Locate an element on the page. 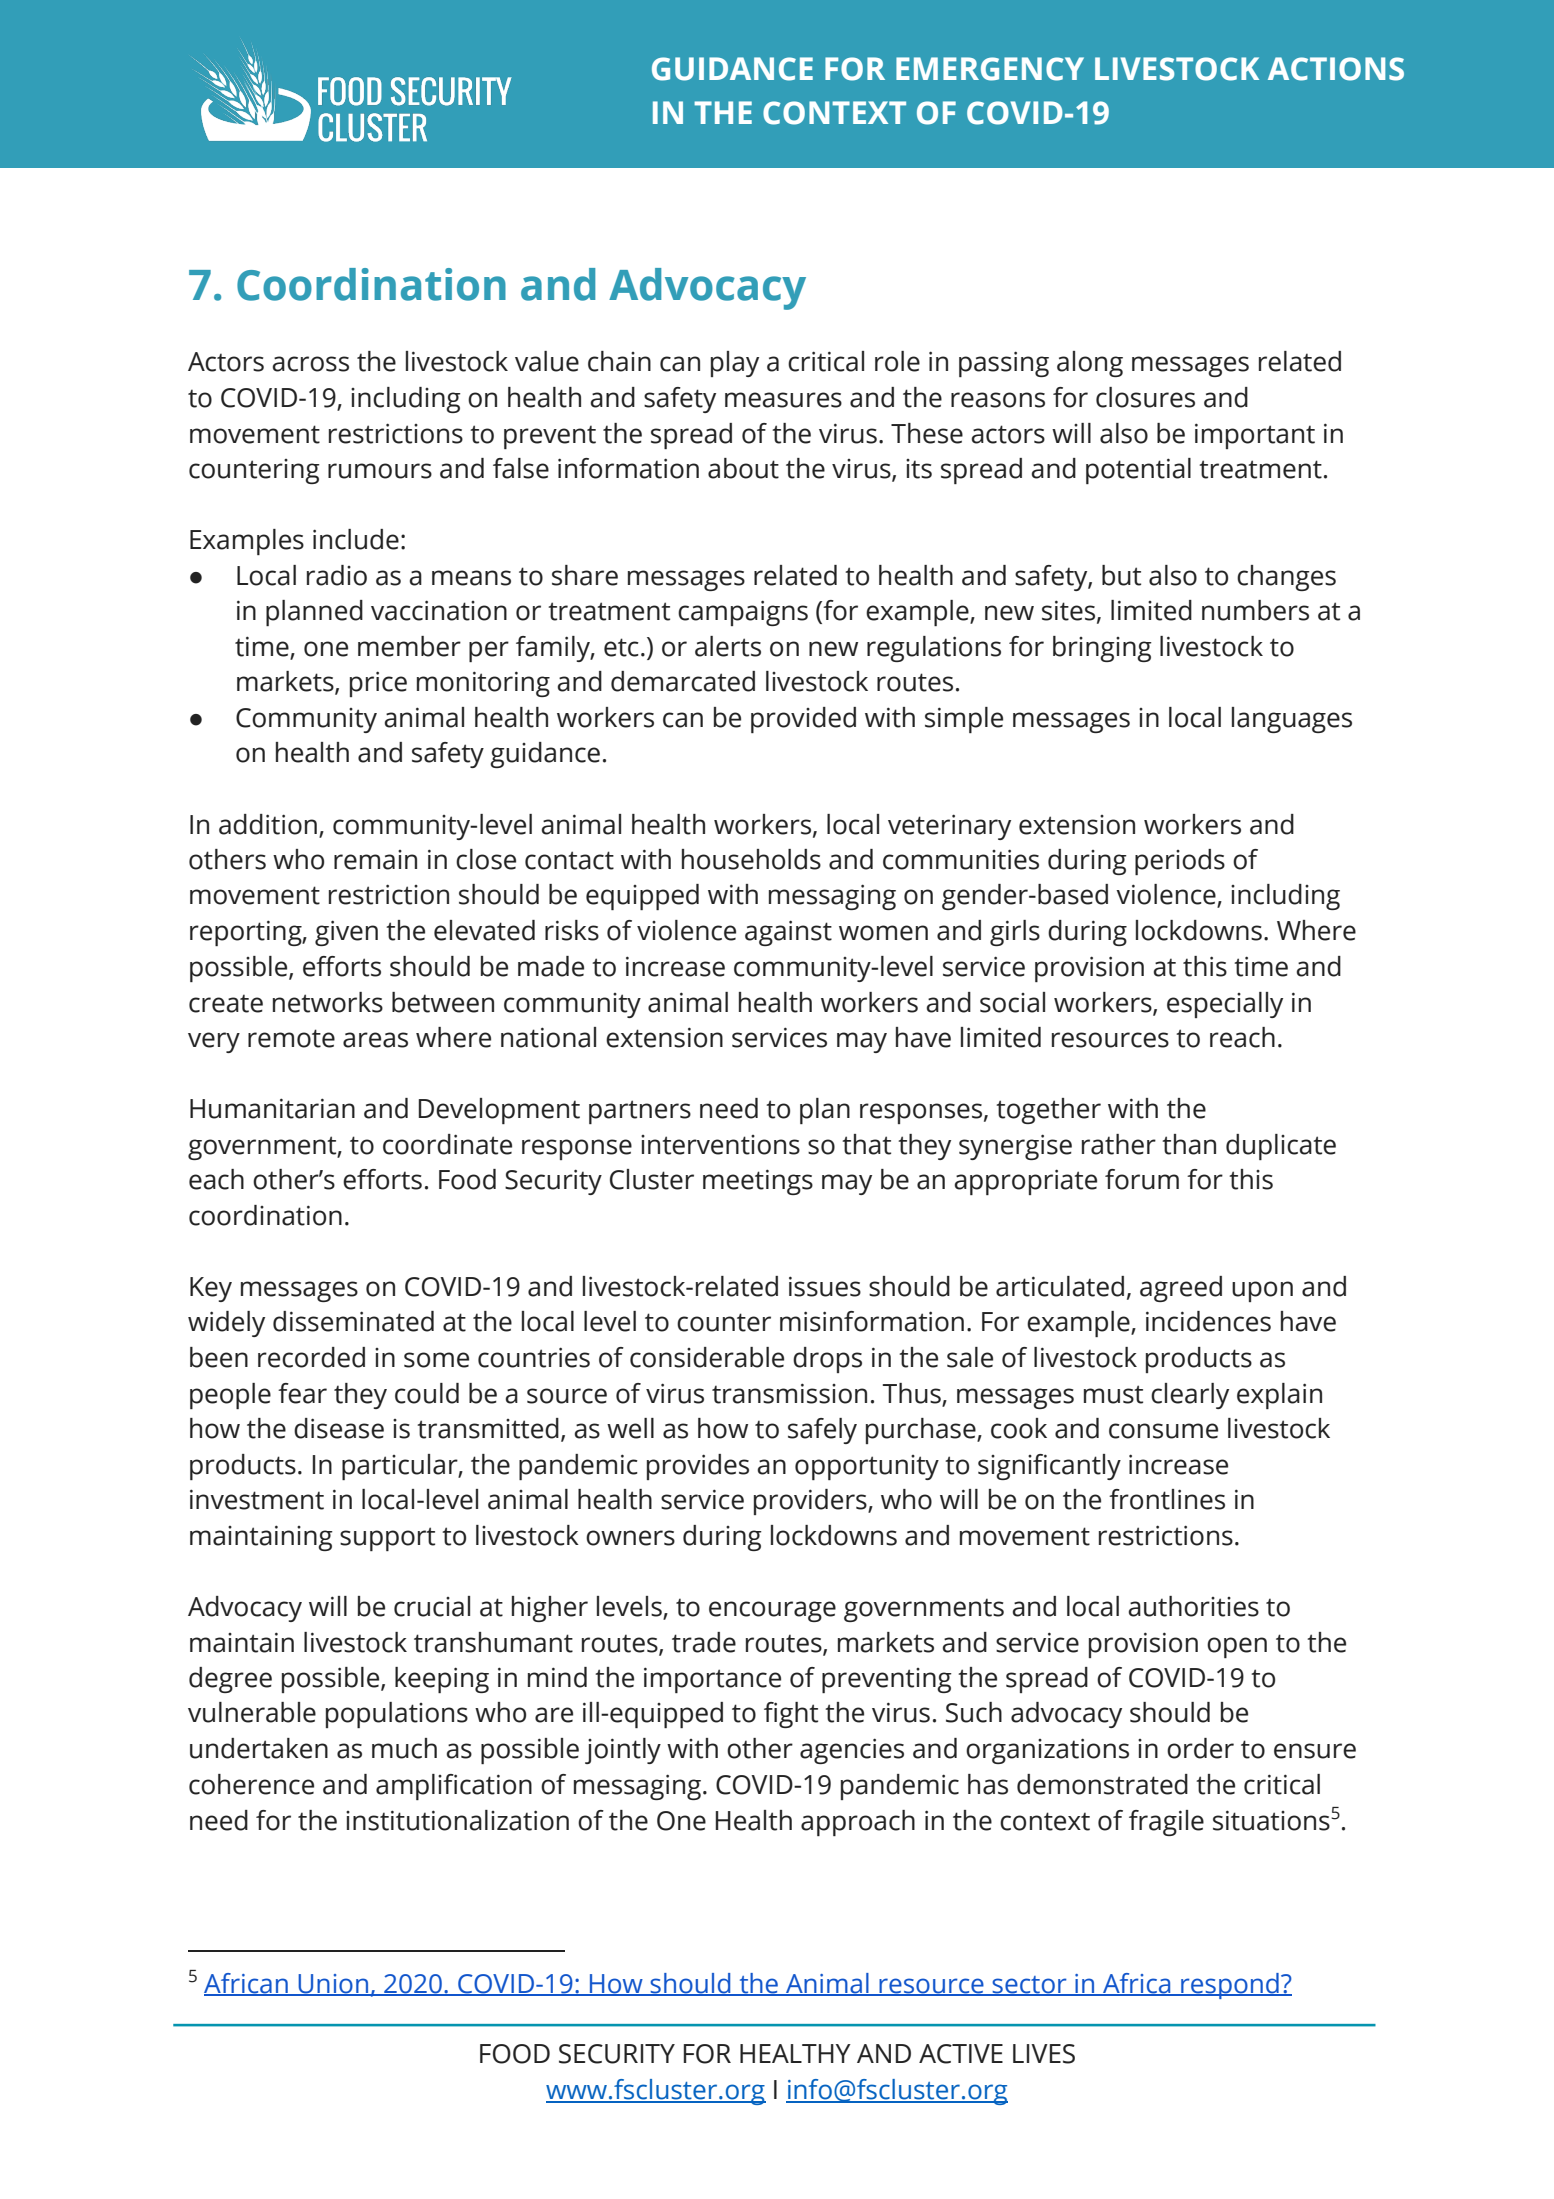 Image resolution: width=1554 pixels, height=2199 pixels. potential is located at coordinates (1138, 471).
